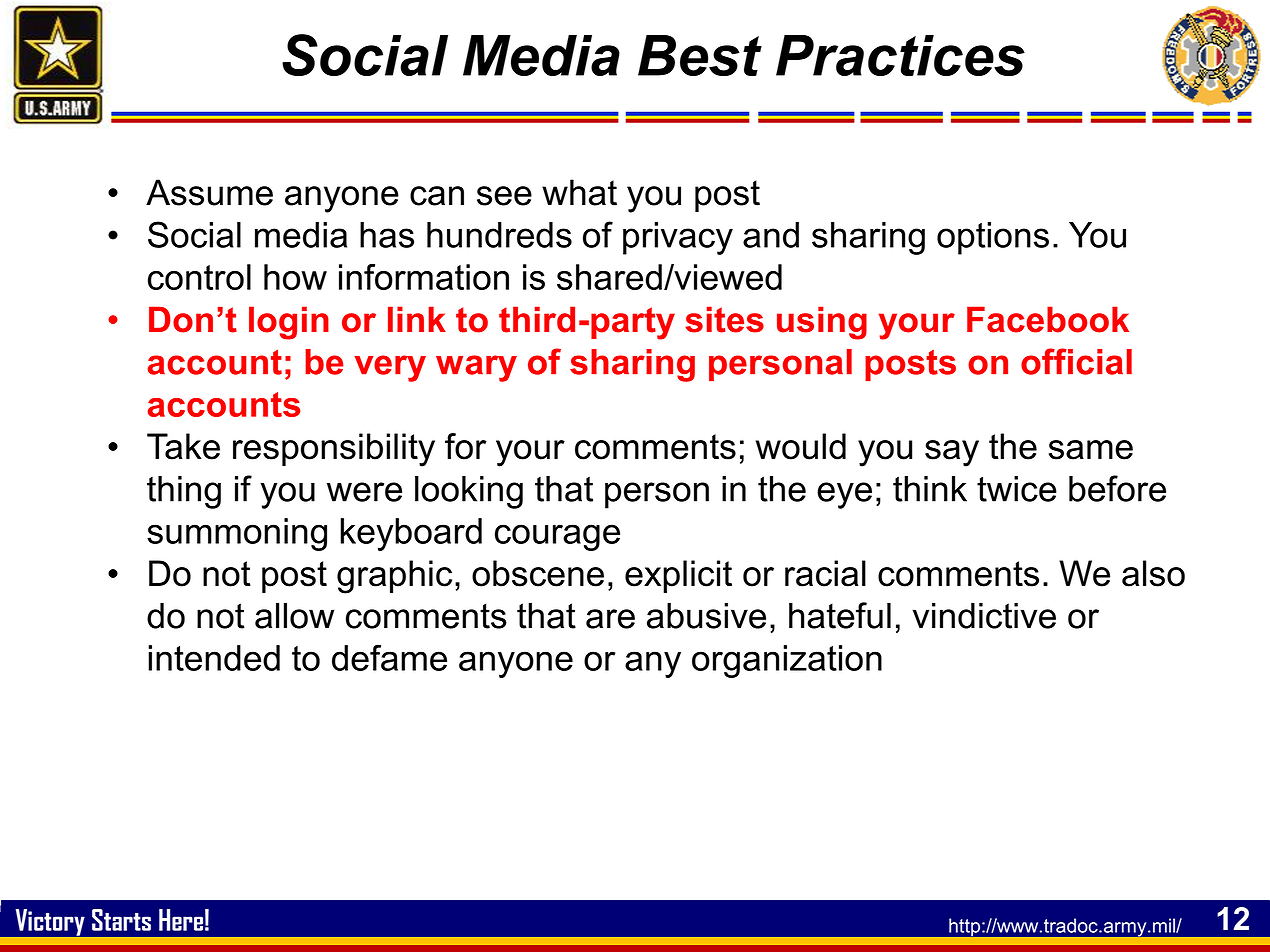 This document has height=952, width=1270. What do you see at coordinates (181, 920) in the document?
I see `Here` at bounding box center [181, 920].
